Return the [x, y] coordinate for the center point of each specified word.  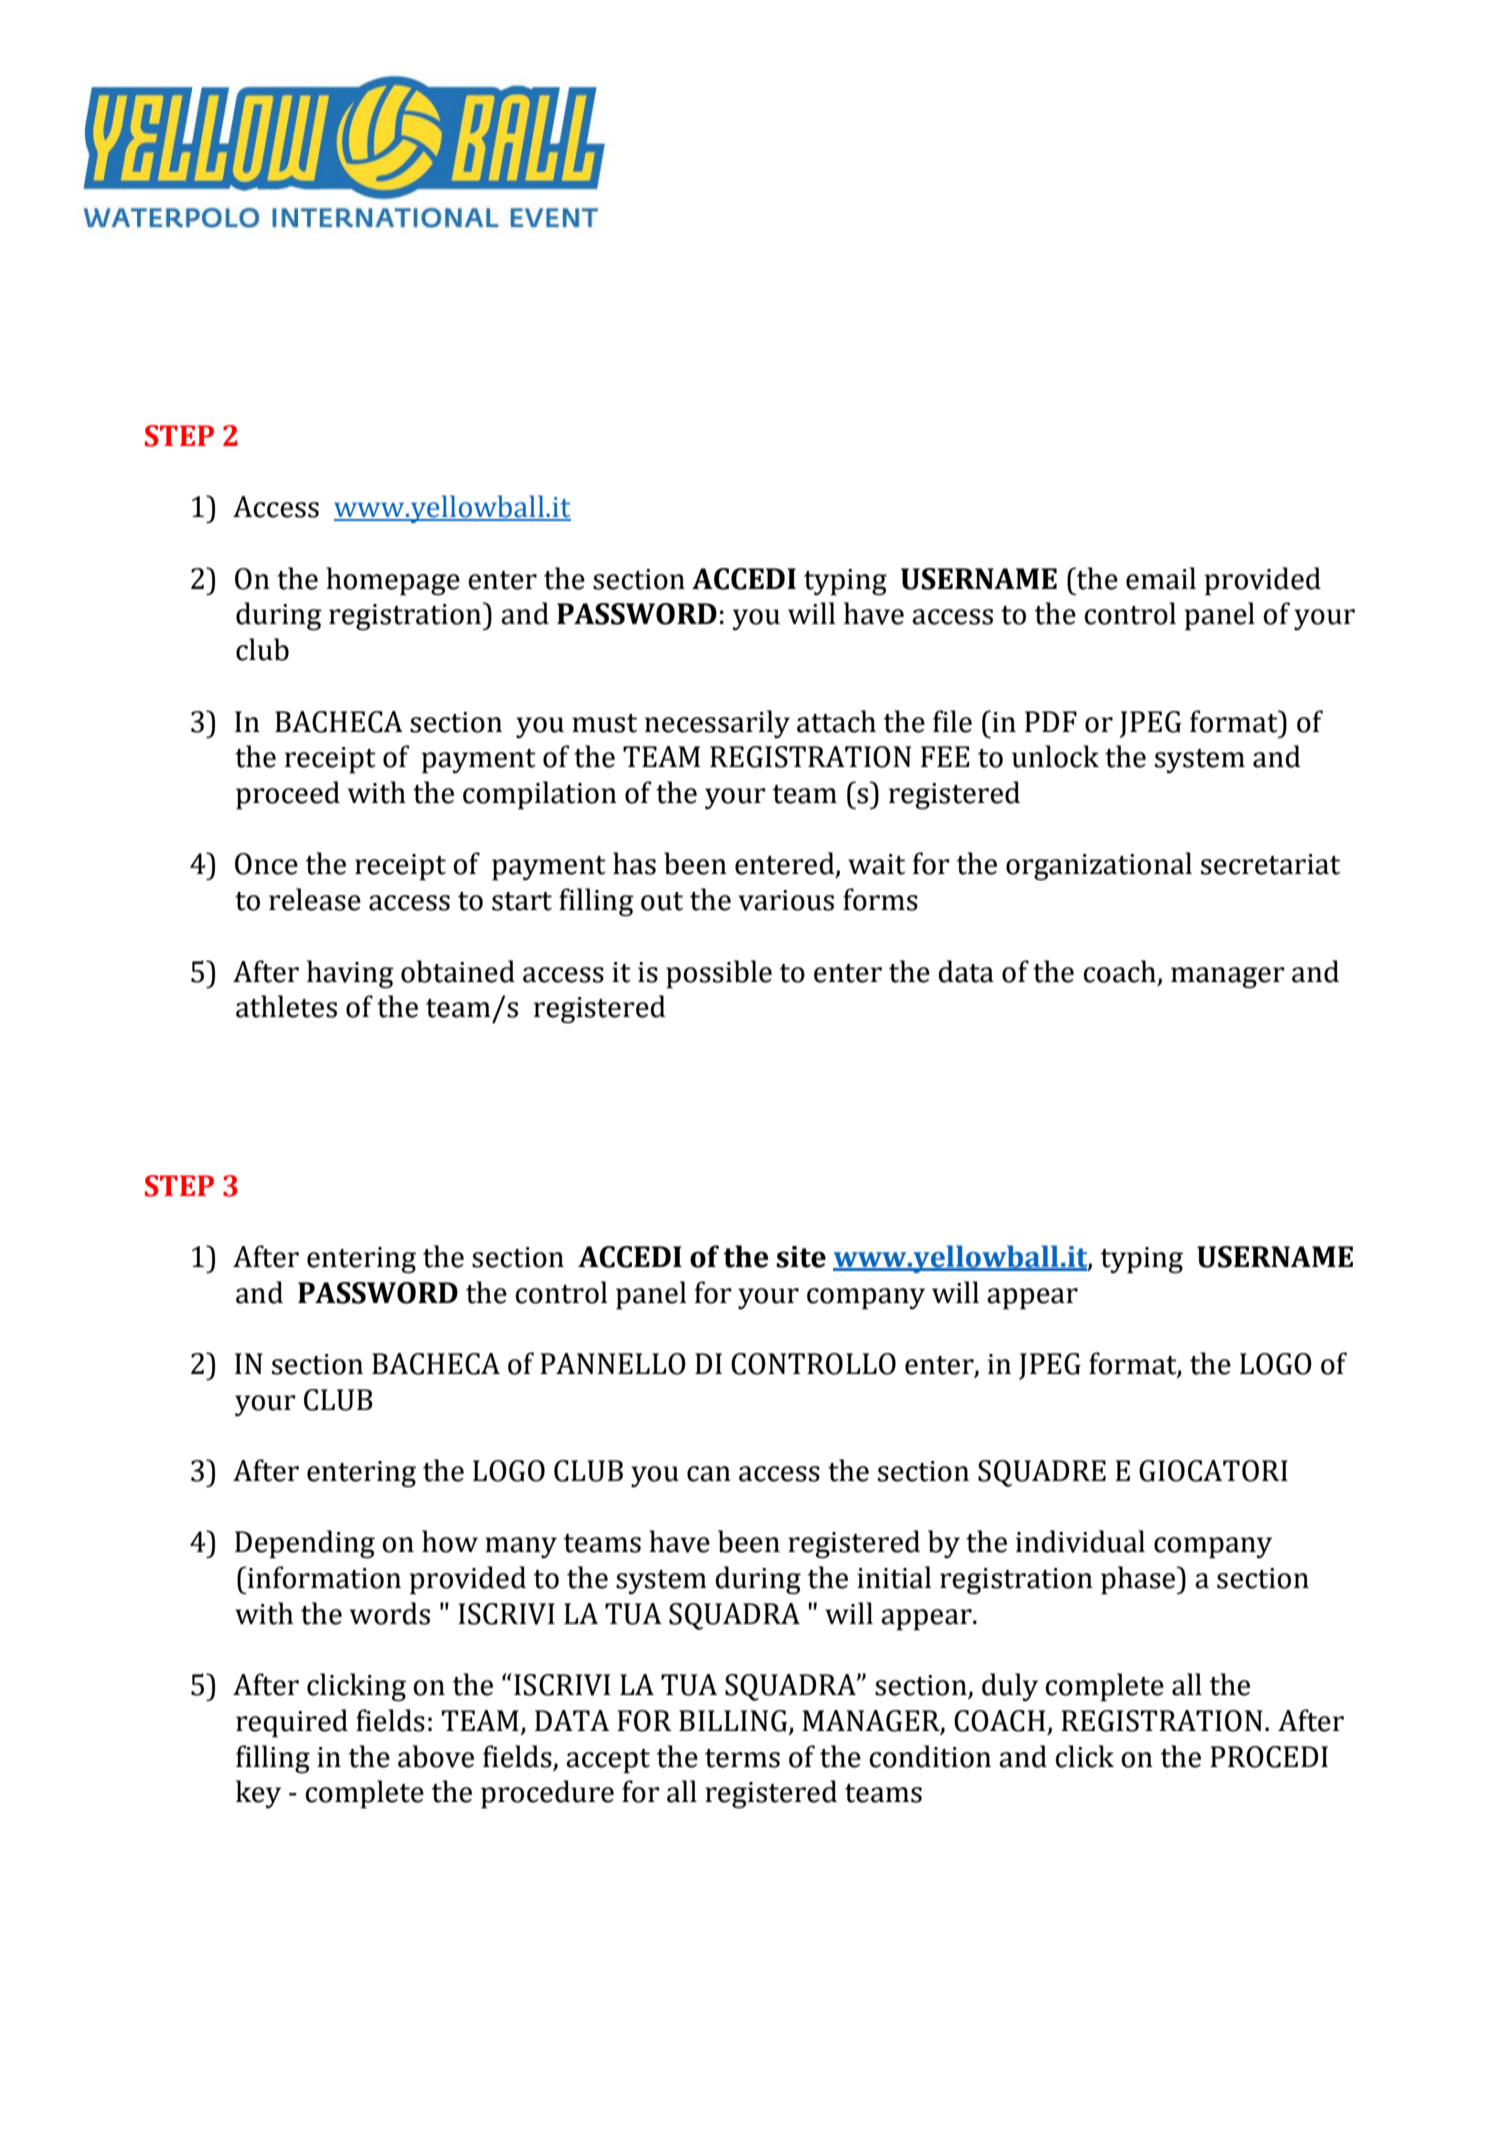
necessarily [717, 724]
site [801, 1257]
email [1161, 578]
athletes [286, 1006]
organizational [1099, 866]
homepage [393, 581]
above [436, 1756]
